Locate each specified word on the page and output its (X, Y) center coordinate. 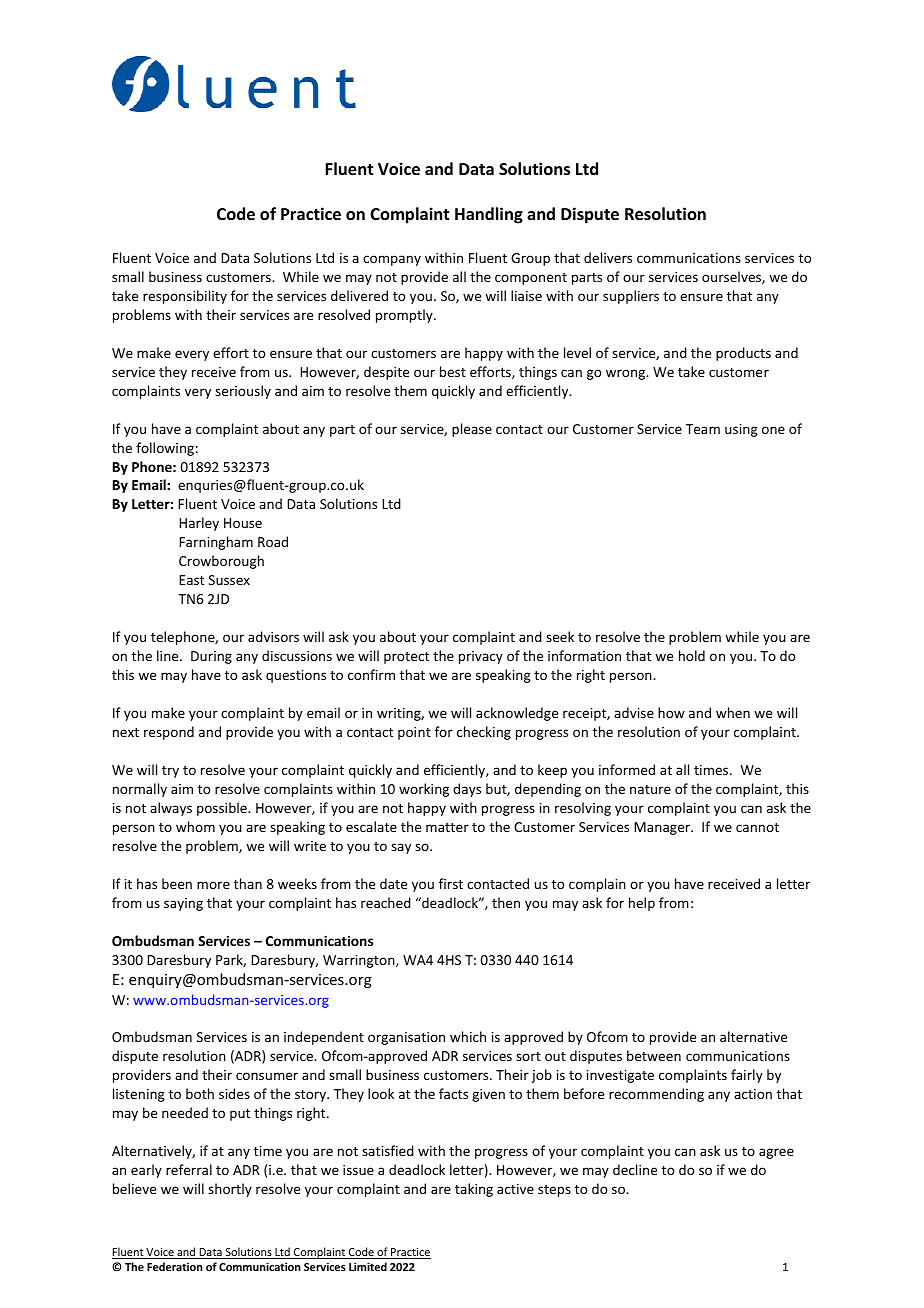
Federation (175, 1266)
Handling (489, 215)
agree (776, 1153)
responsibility (185, 297)
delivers (608, 257)
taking (474, 1190)
